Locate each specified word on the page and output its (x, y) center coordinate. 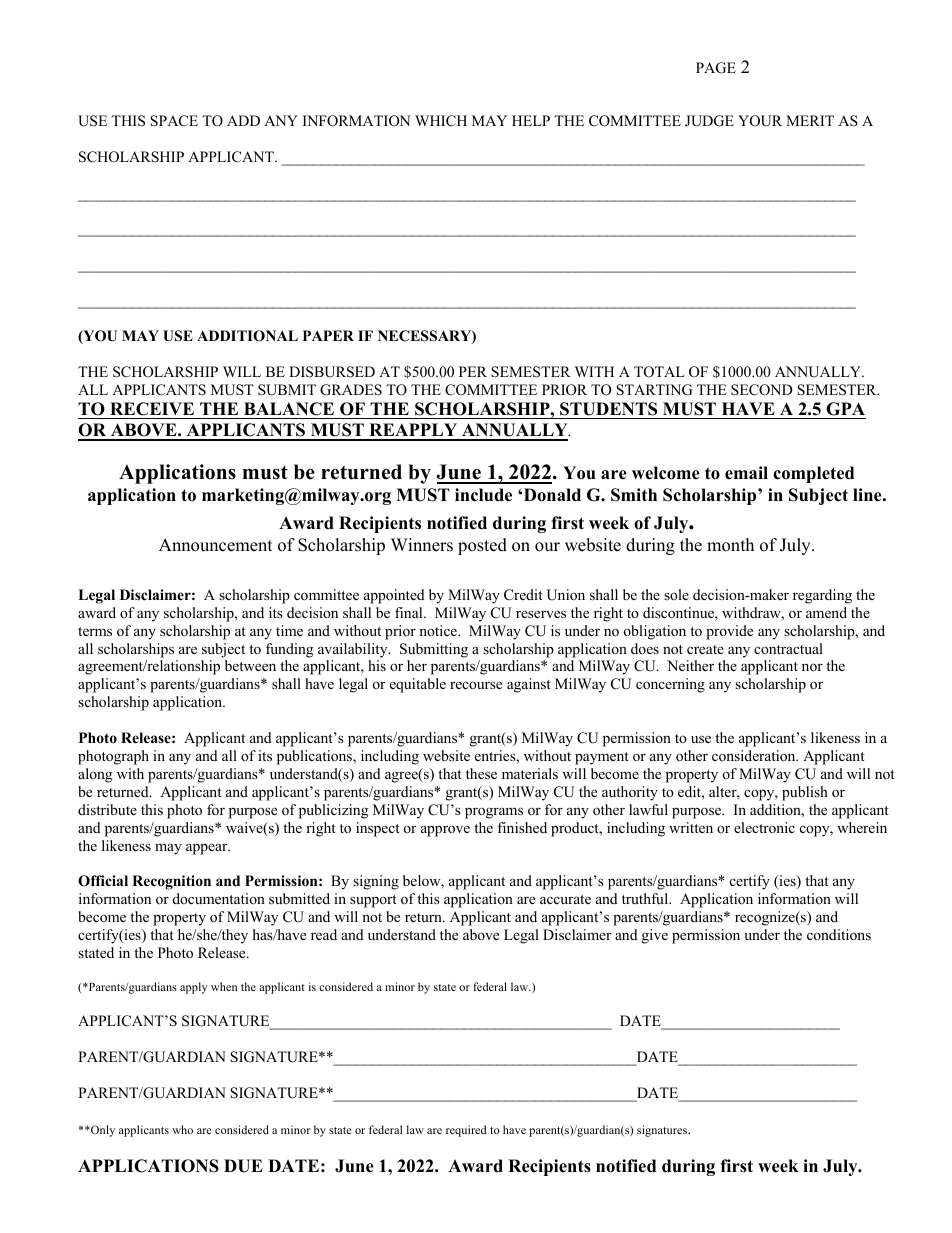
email (746, 473)
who (182, 1129)
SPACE (174, 121)
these (481, 773)
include (483, 495)
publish (805, 793)
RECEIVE (152, 409)
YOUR (760, 121)
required (466, 1131)
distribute (107, 809)
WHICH (441, 121)
